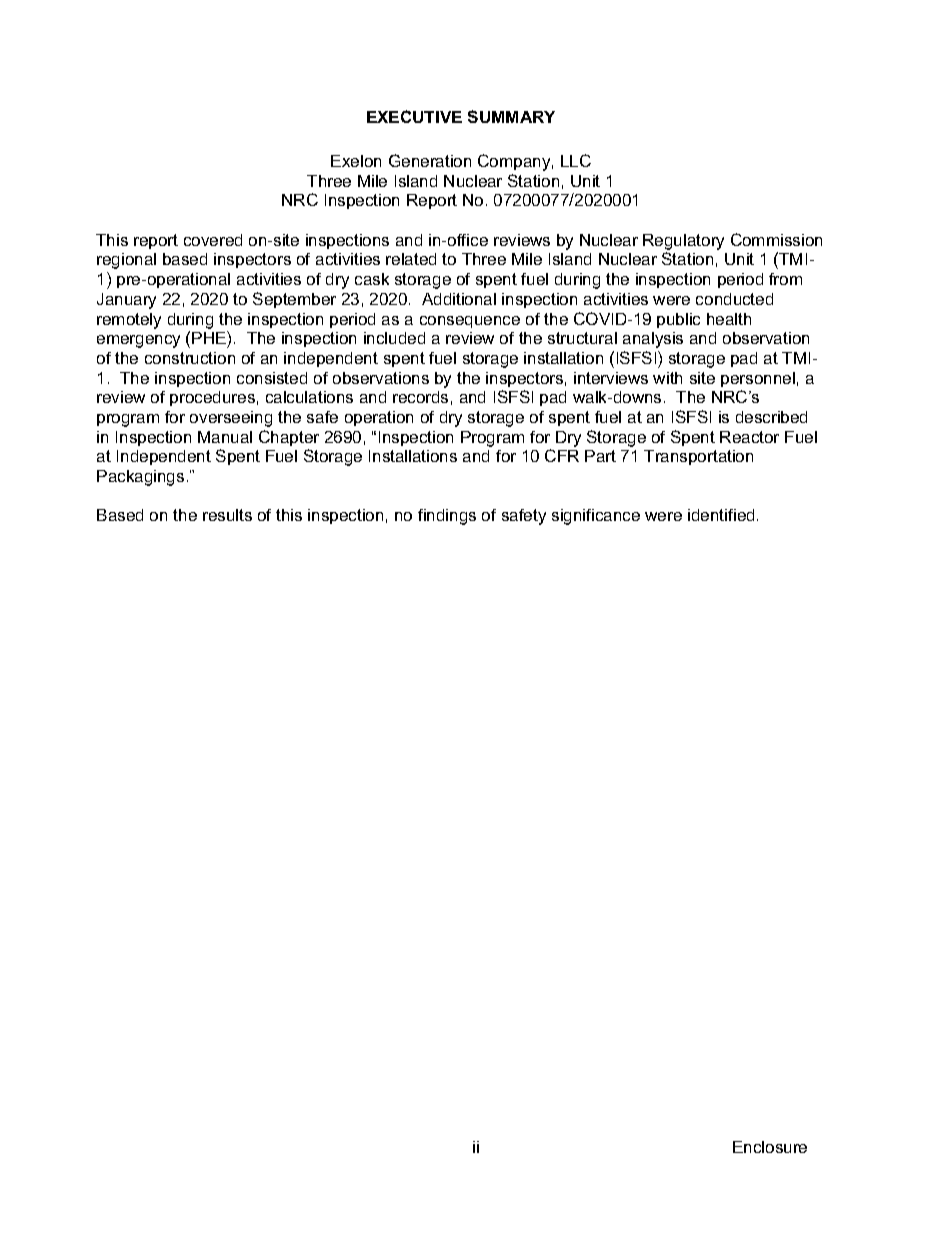  I want to click on covered, so click(213, 240).
